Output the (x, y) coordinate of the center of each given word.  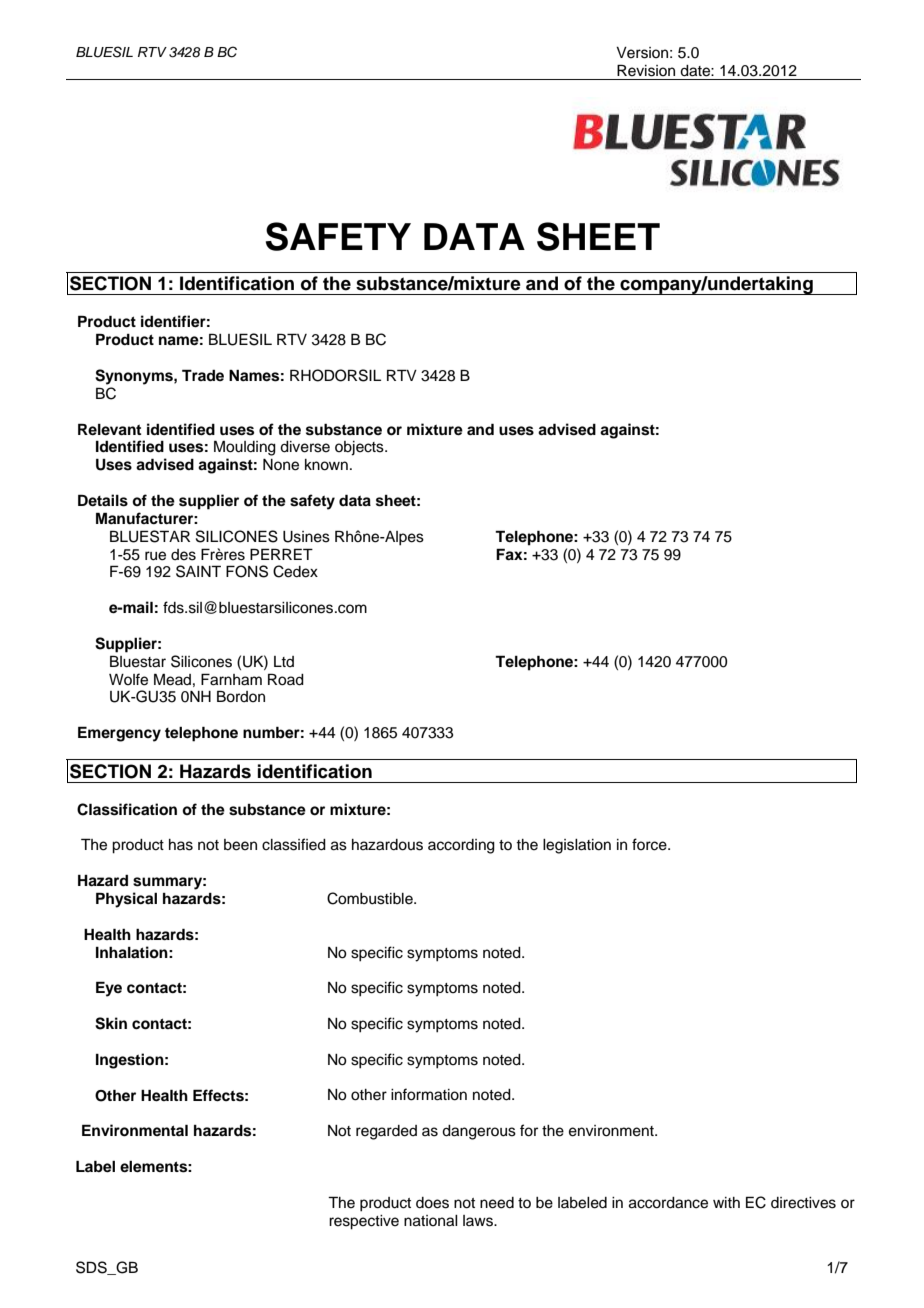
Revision (646, 70)
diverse (305, 447)
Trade (203, 375)
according (461, 846)
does (432, 1203)
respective (364, 1222)
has (181, 845)
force (650, 844)
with (726, 1202)
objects (360, 448)
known (326, 465)
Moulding (245, 448)
